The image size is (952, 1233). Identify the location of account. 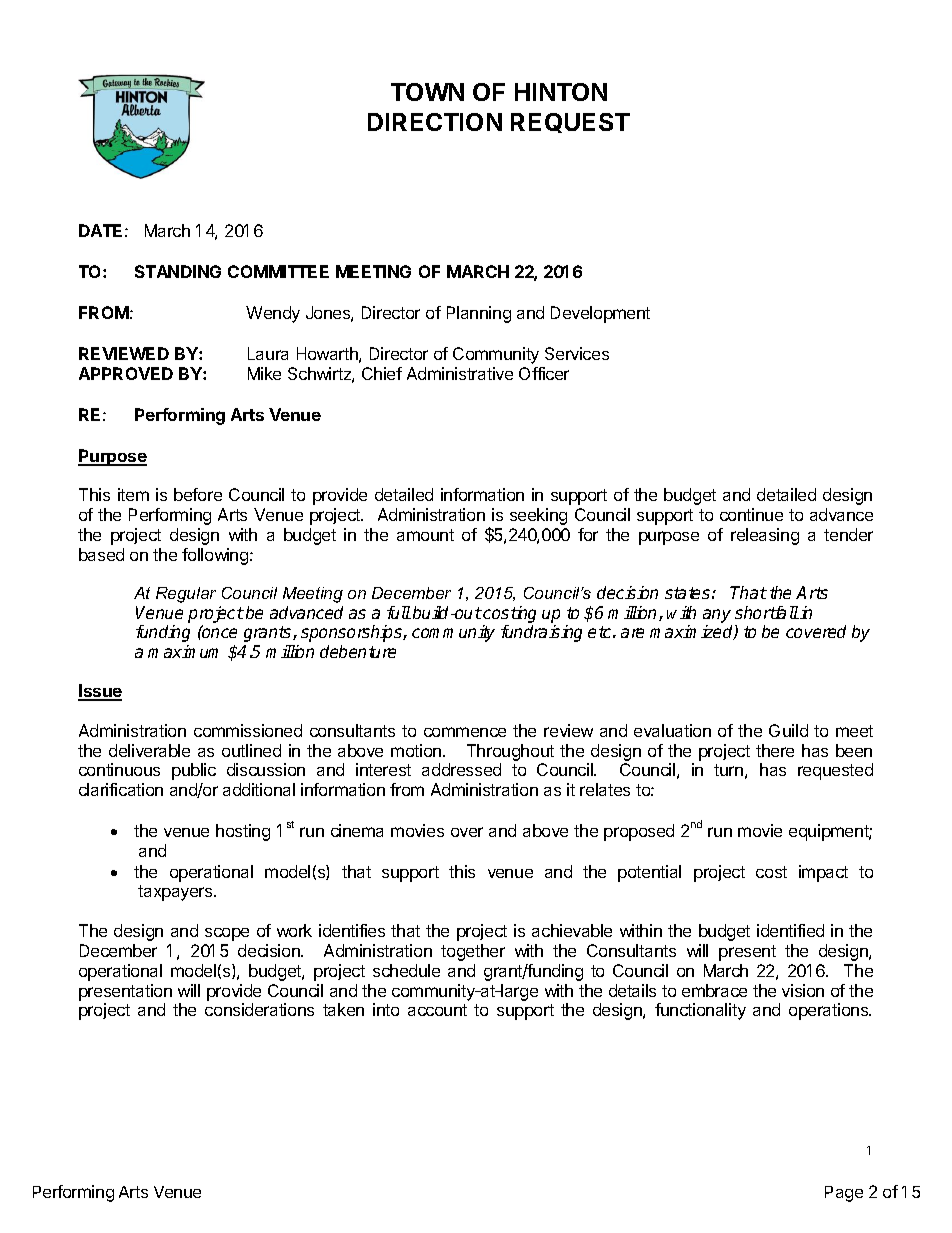
(437, 1010).
